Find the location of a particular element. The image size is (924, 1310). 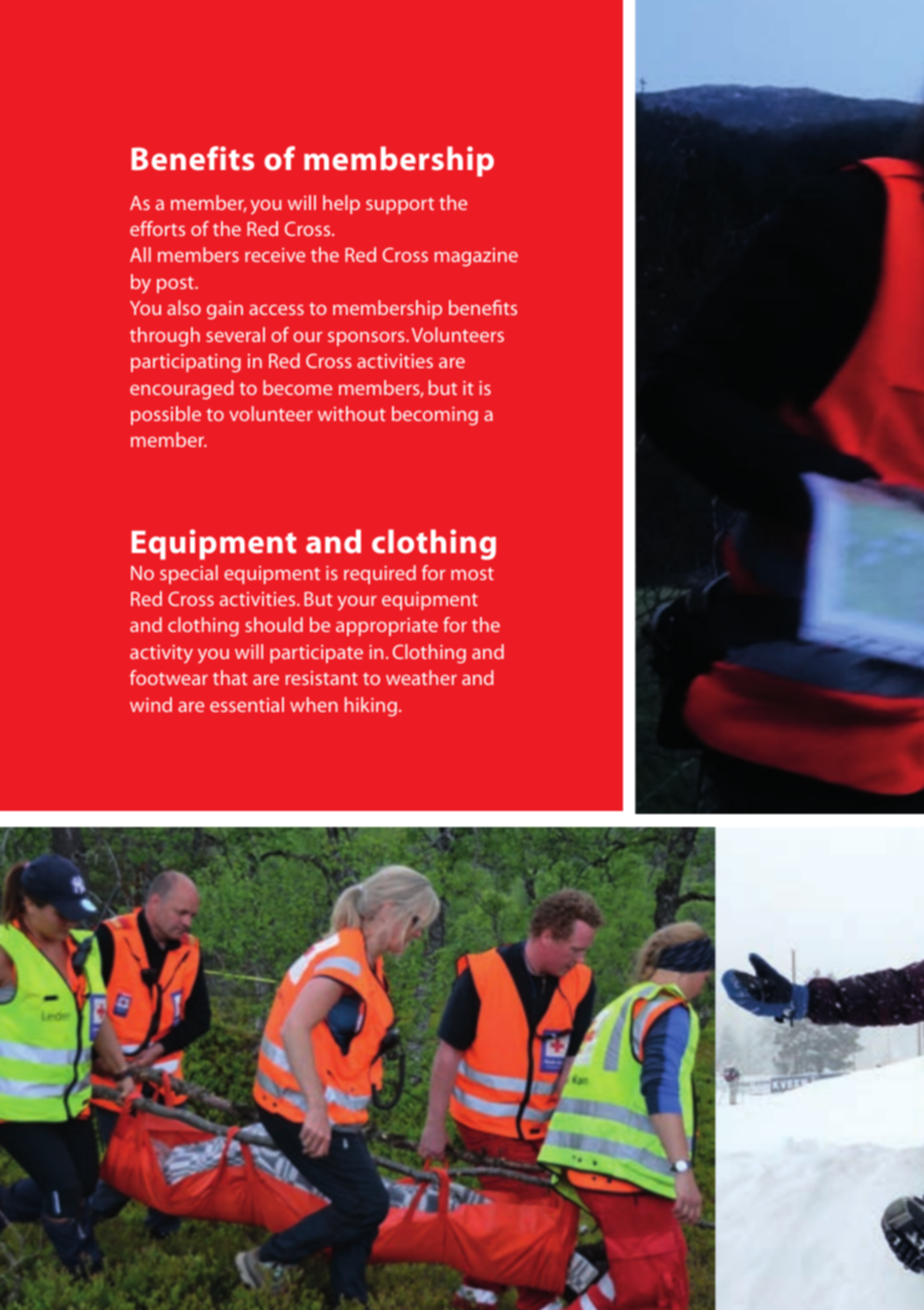

support is located at coordinates (400, 206).
